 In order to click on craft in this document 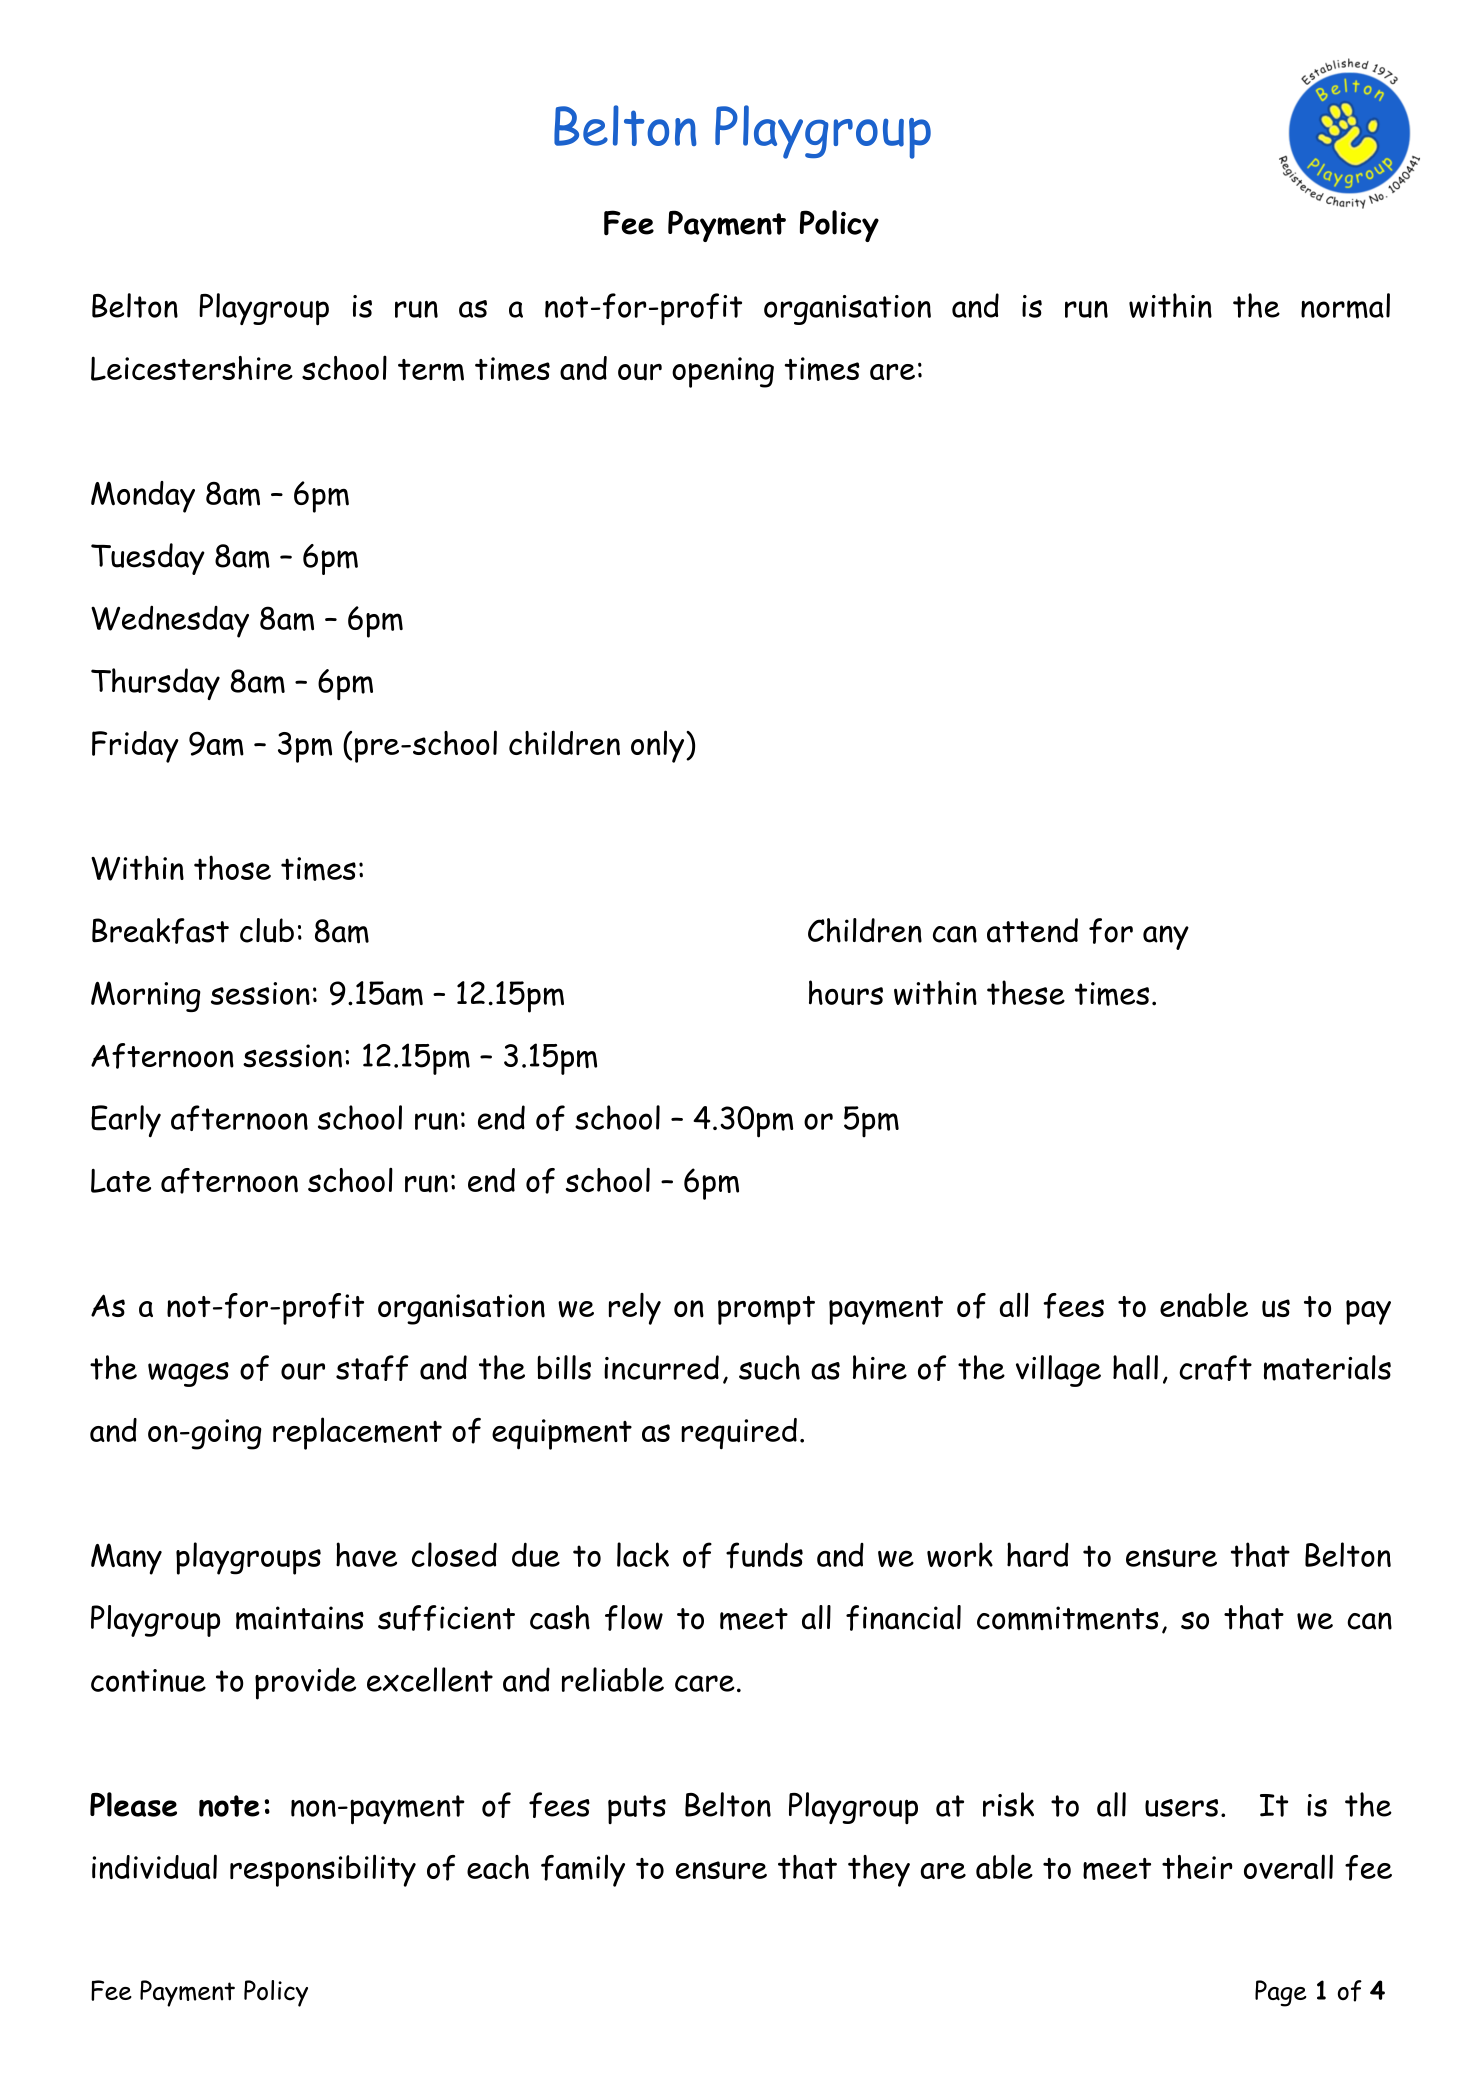, I will do `click(1215, 1368)`.
